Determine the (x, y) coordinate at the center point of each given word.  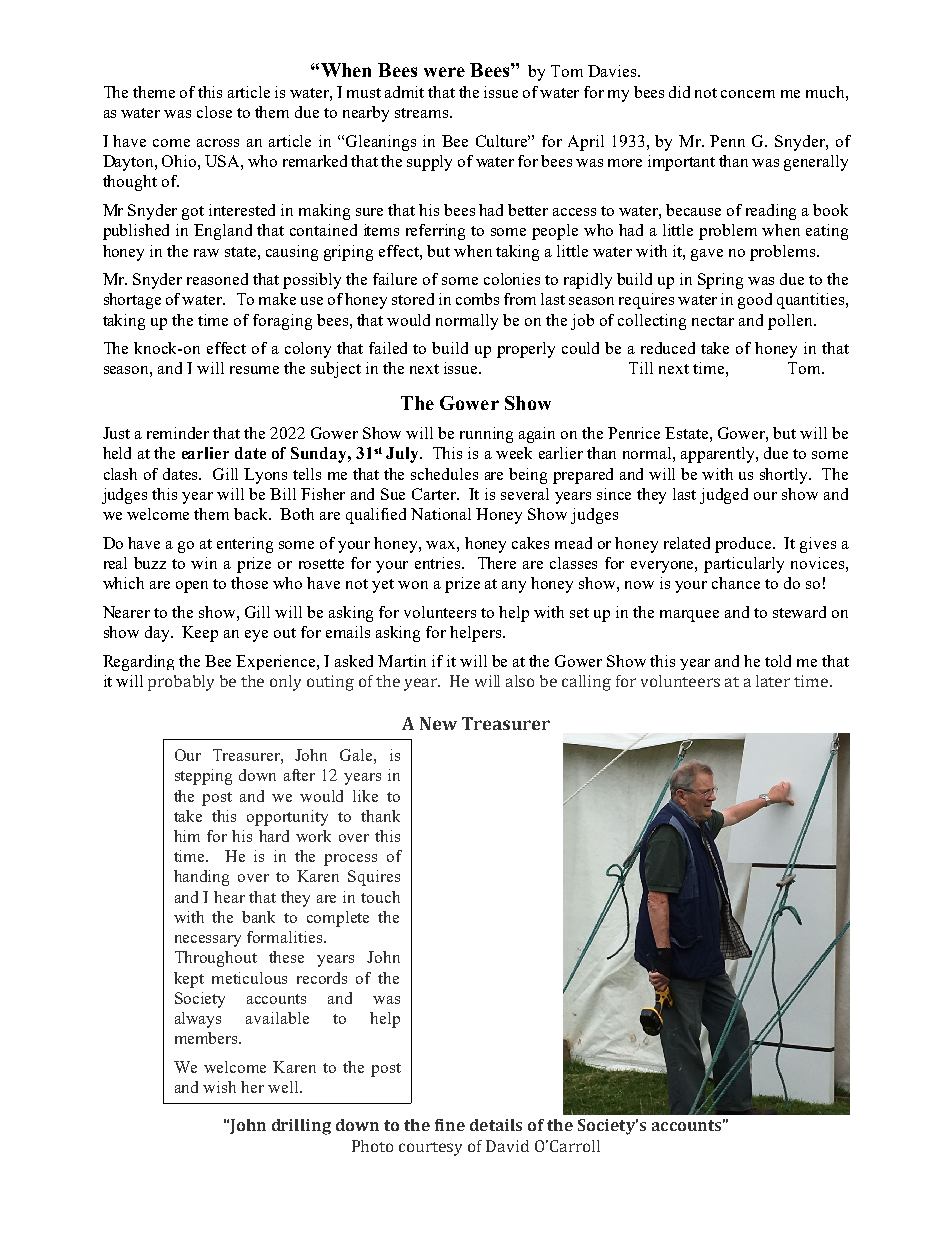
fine (450, 1125)
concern (748, 94)
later (773, 681)
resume (254, 370)
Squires (374, 878)
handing (201, 878)
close (214, 112)
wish (219, 1087)
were (444, 72)
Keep (200, 634)
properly (526, 350)
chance (736, 583)
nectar (713, 321)
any (514, 587)
